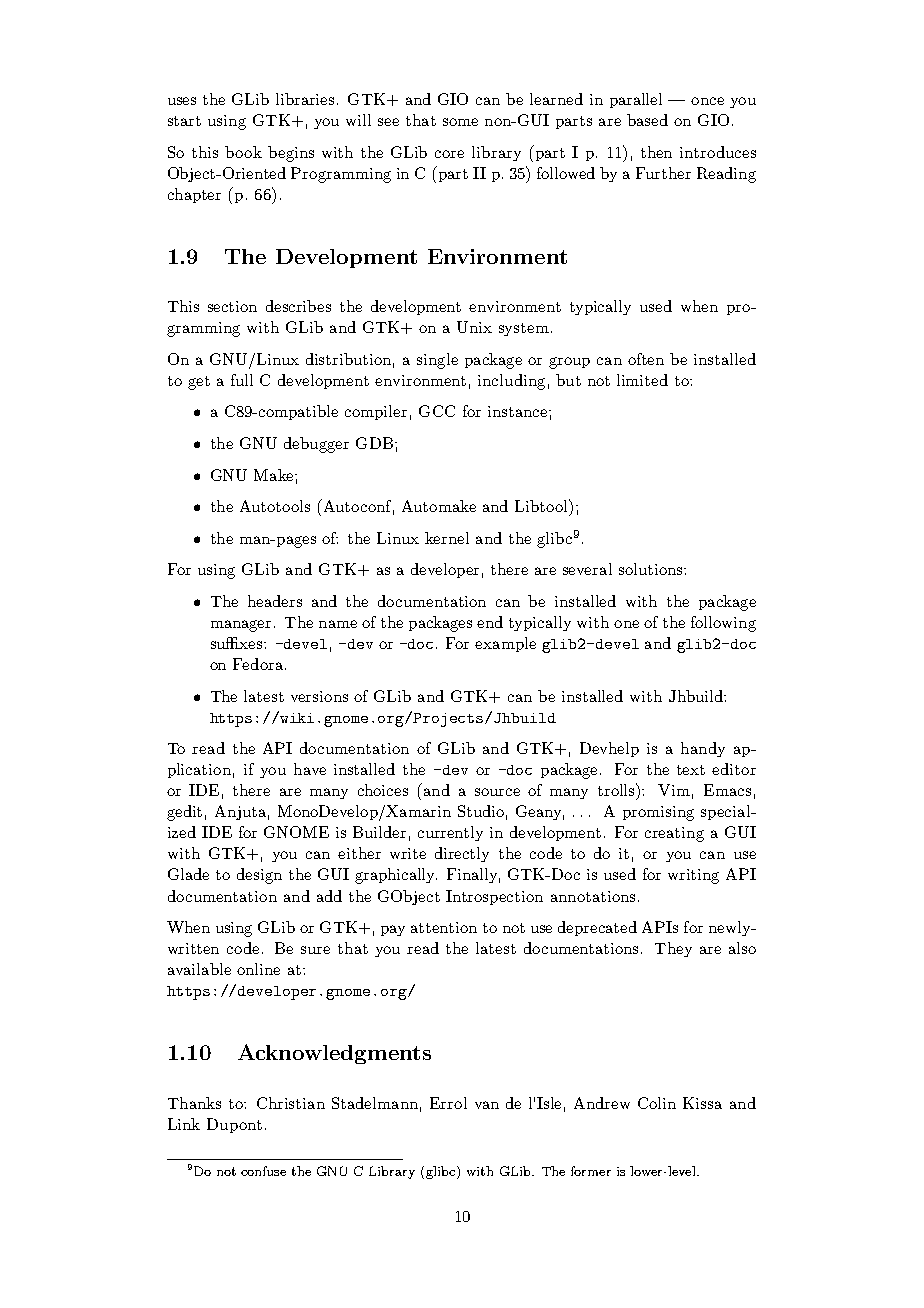 Image resolution: width=924 pixels, height=1308 pixels. I want to click on then, so click(656, 152).
